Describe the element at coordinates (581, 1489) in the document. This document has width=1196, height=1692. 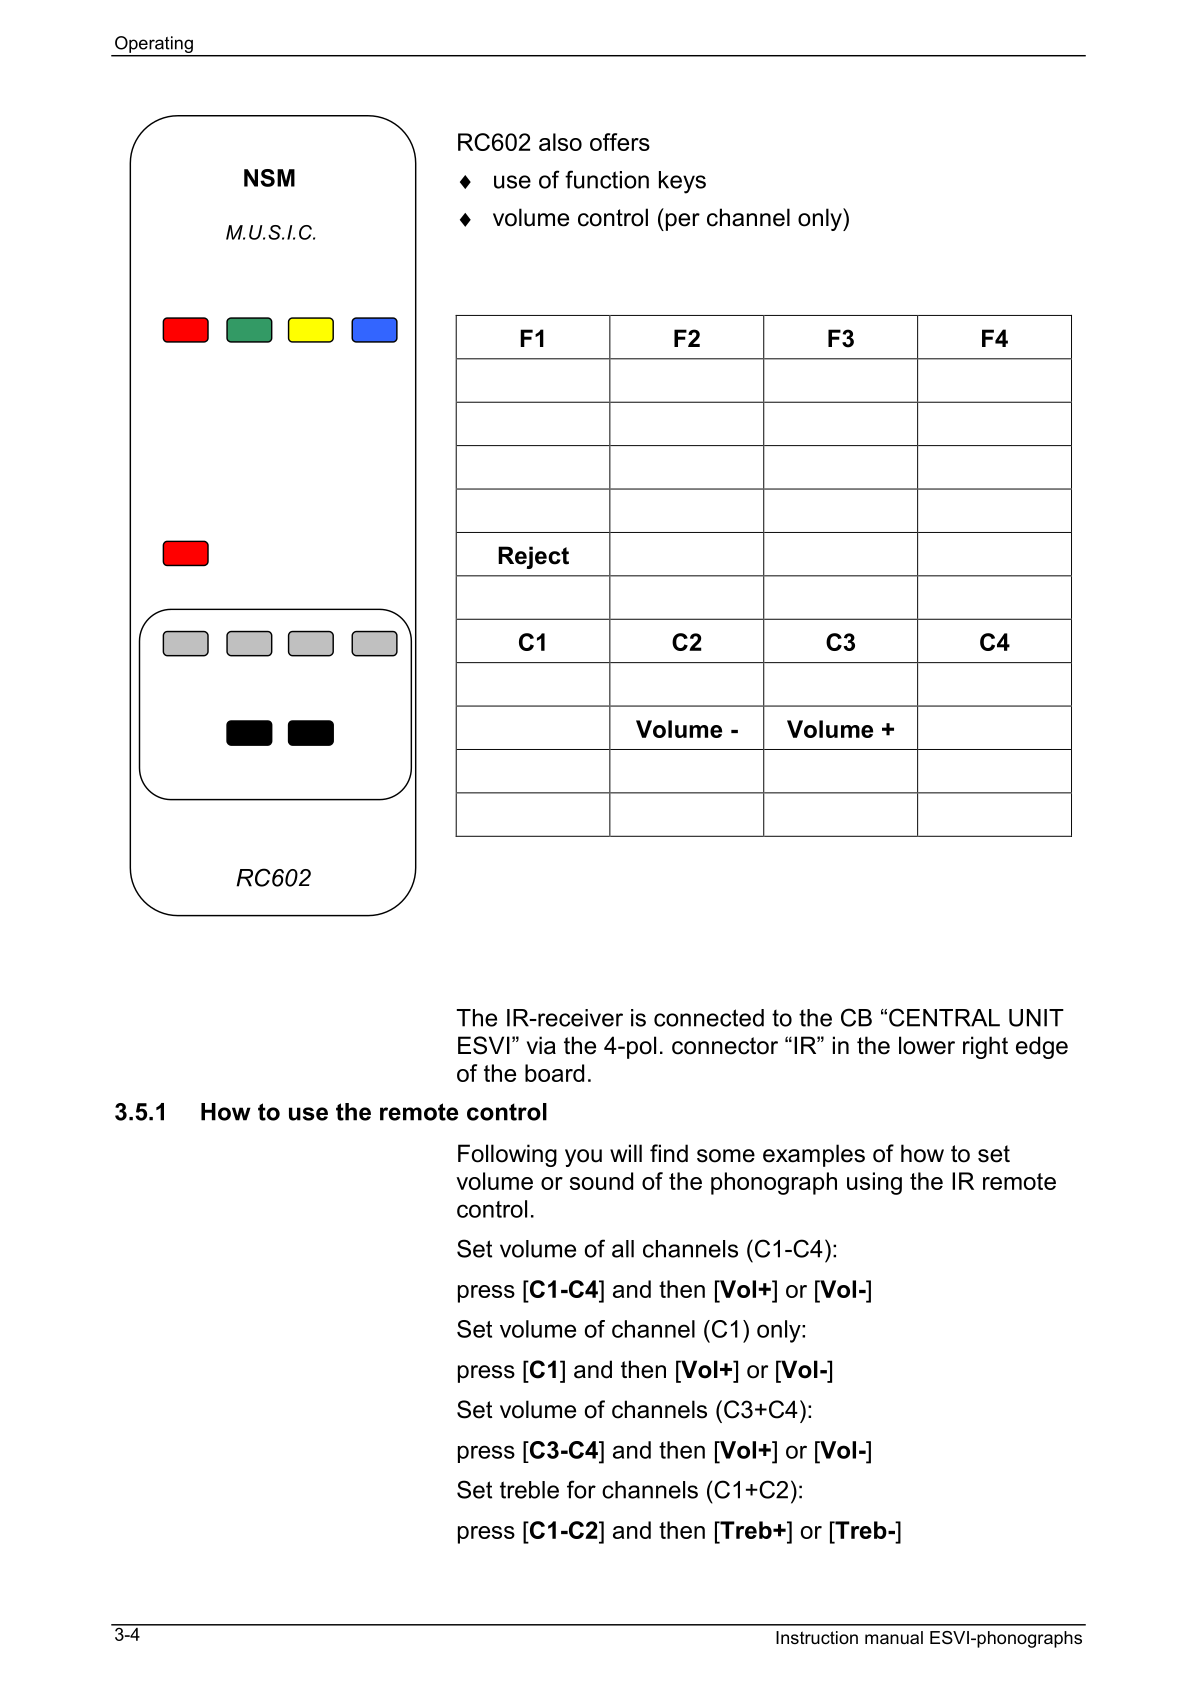
I see `for` at that location.
